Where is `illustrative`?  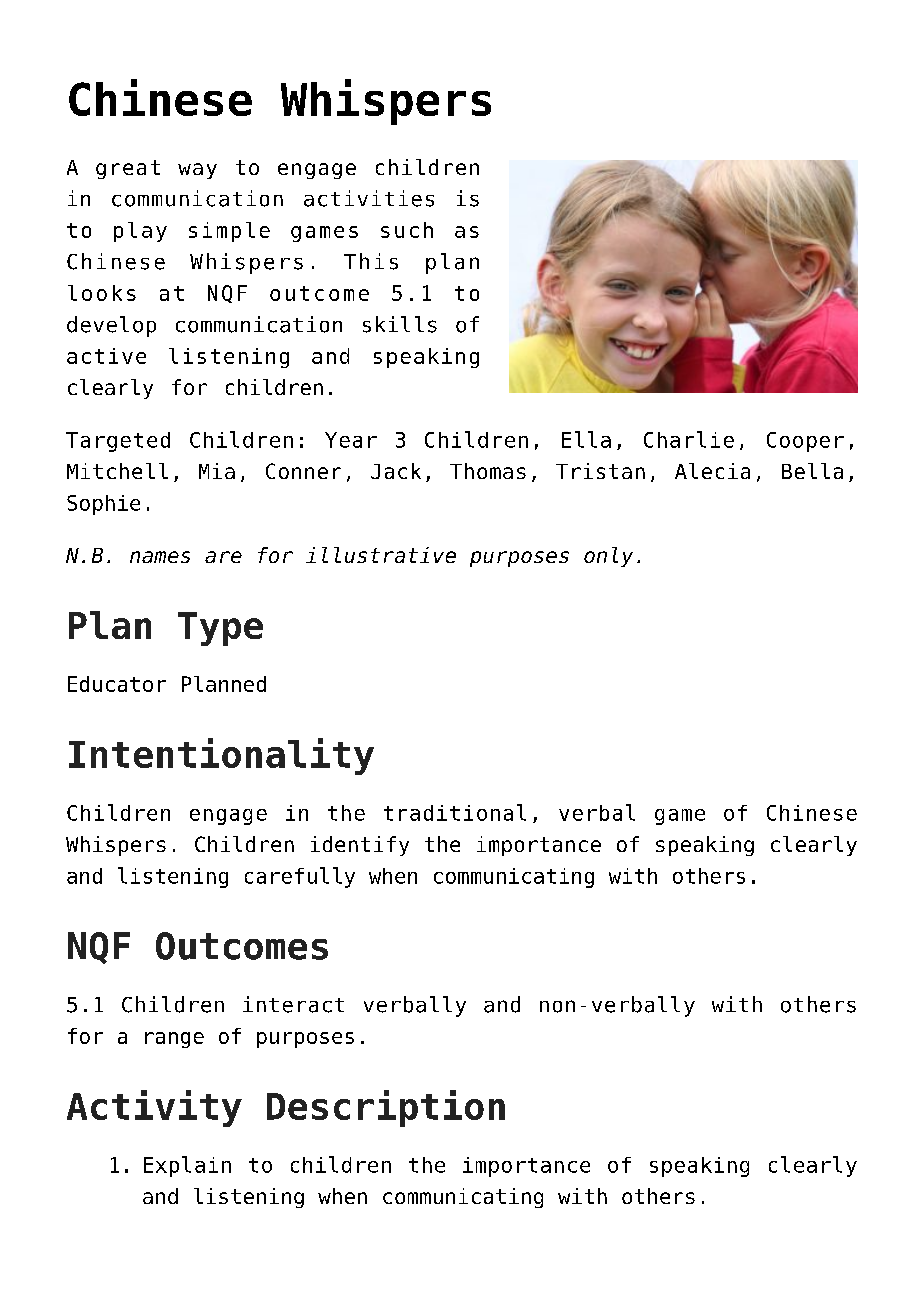
illustrative is located at coordinates (381, 555).
